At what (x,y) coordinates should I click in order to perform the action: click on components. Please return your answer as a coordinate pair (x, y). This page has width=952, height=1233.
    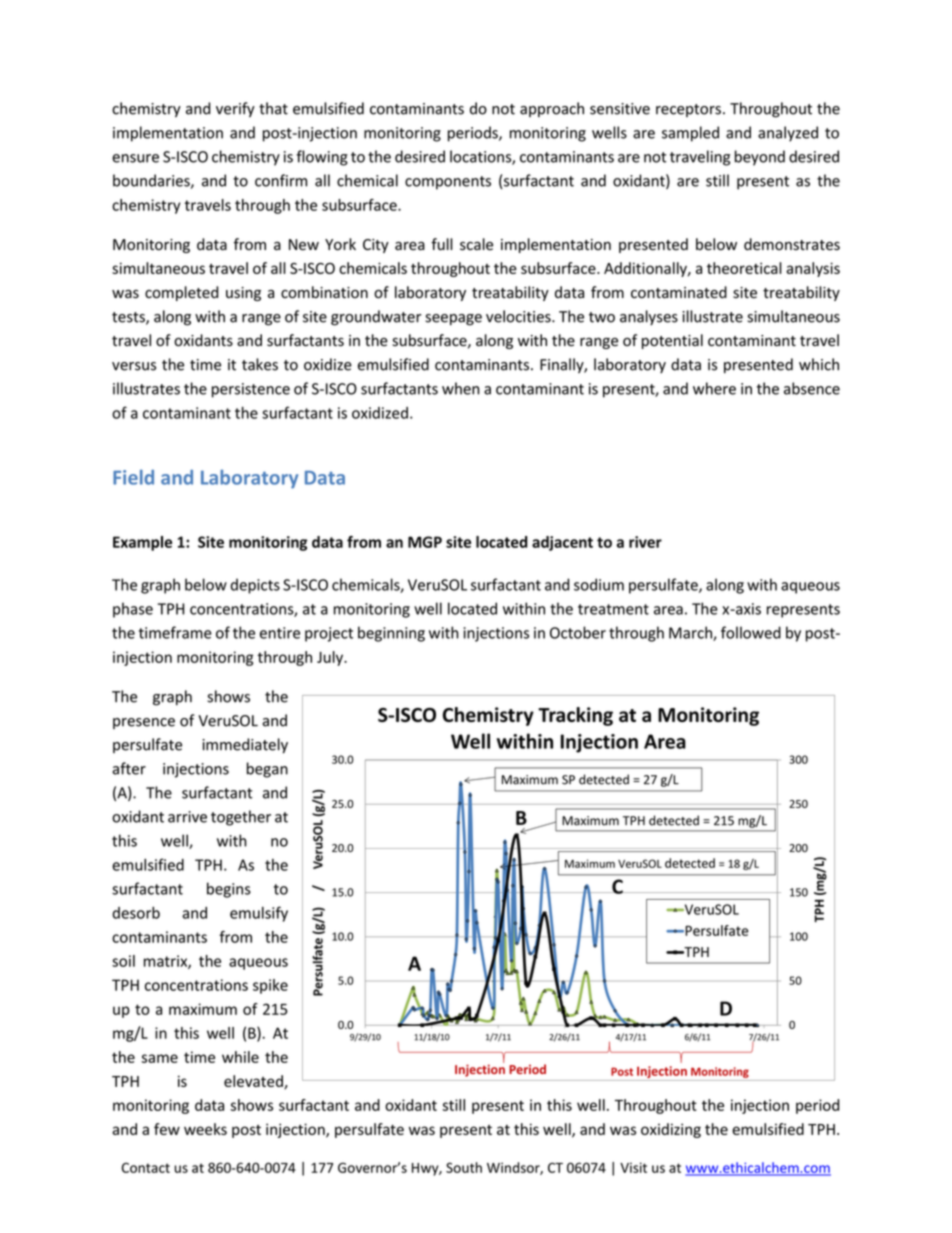
    Looking at the image, I should click on (448, 183).
